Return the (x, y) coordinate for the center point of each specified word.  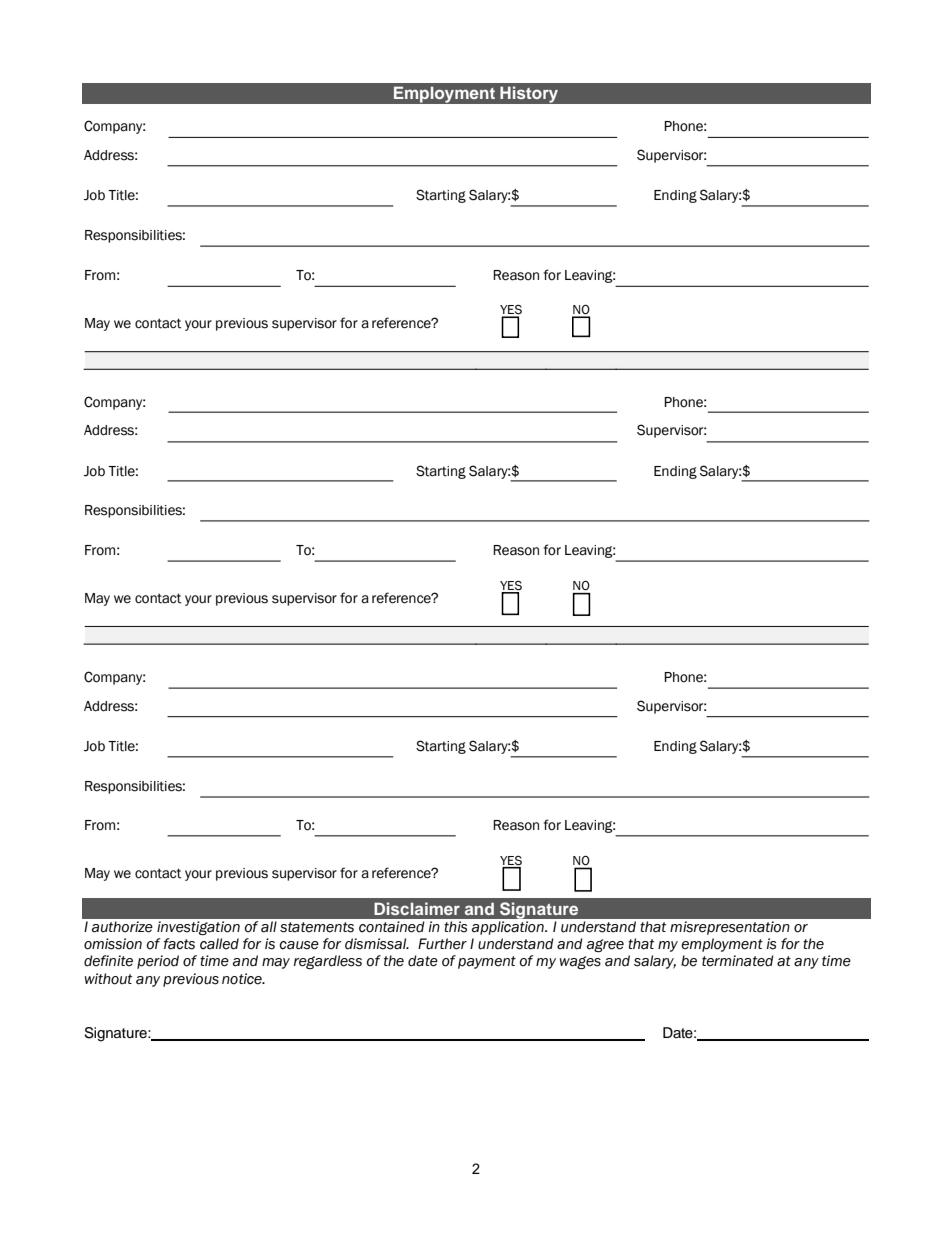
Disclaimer (417, 908)
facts (179, 944)
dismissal (377, 944)
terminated (738, 961)
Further (442, 944)
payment (487, 962)
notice (243, 979)
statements (317, 927)
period (158, 962)
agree (605, 945)
